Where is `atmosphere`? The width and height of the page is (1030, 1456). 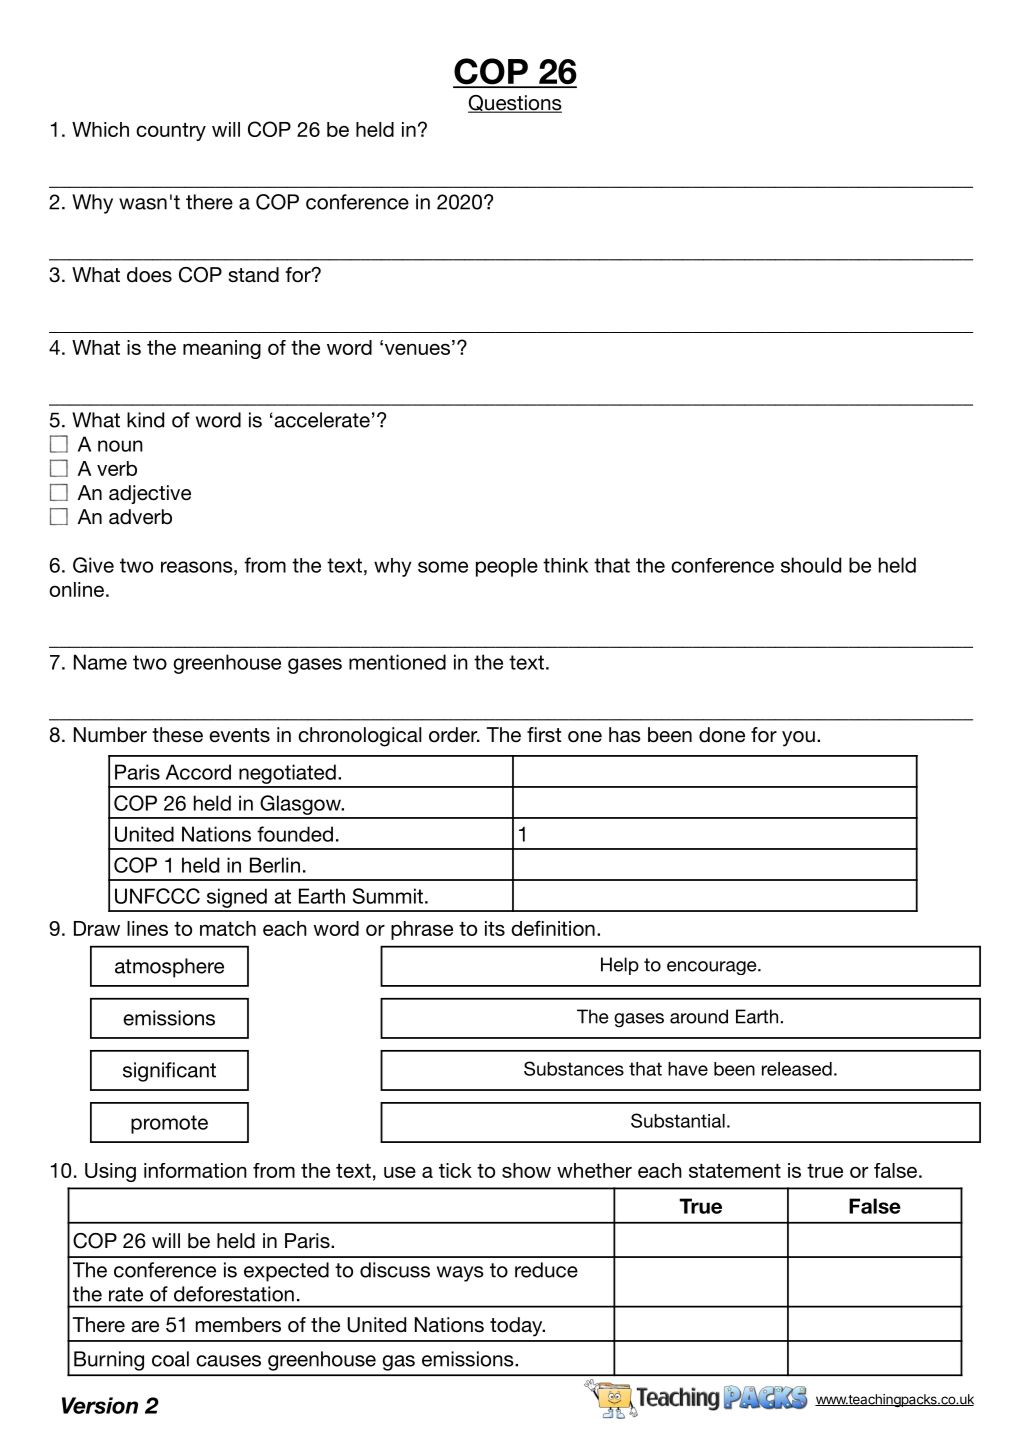
atmosphere is located at coordinates (169, 968).
